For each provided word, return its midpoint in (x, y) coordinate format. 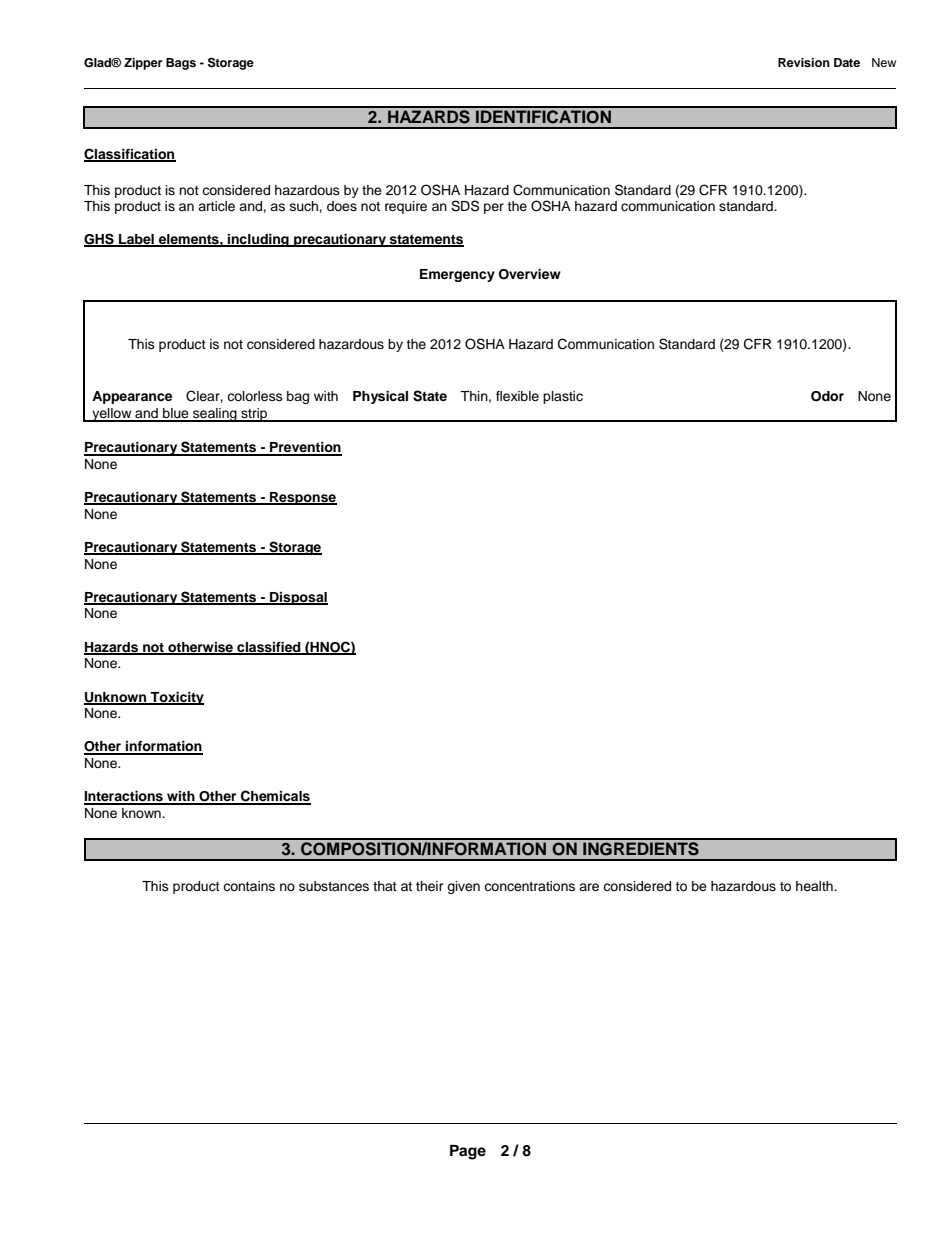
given (463, 887)
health (815, 886)
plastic (563, 397)
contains (249, 886)
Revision (804, 62)
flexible (517, 396)
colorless (255, 396)
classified (269, 648)
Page (468, 1152)
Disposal (298, 598)
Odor (827, 396)
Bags (181, 64)
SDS (465, 206)
